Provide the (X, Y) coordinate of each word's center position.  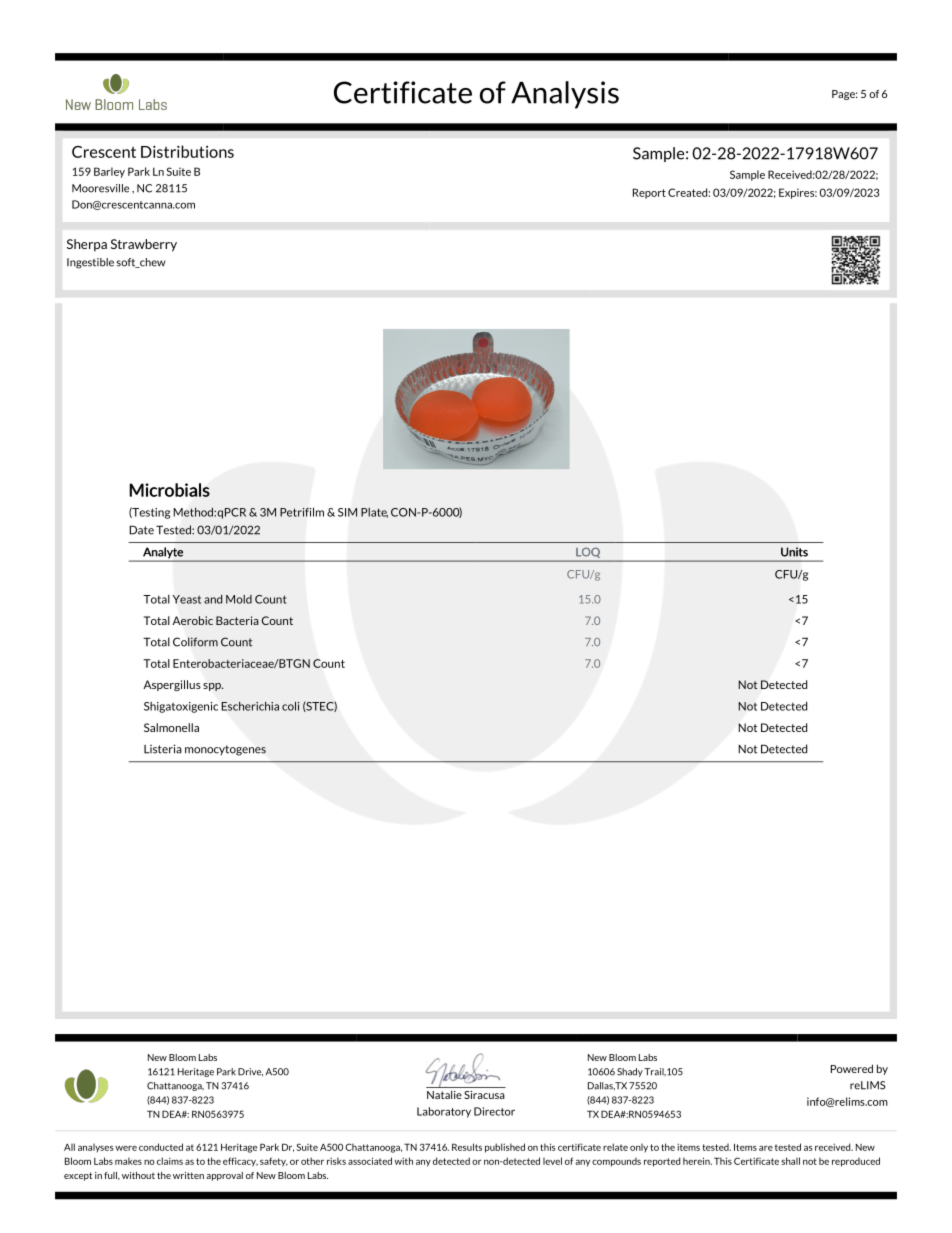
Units (794, 552)
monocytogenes (225, 750)
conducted (161, 1147)
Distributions (187, 151)
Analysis (565, 95)
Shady (630, 1072)
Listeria (163, 749)
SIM (347, 512)
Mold (239, 599)
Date (141, 530)
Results (467, 1147)
